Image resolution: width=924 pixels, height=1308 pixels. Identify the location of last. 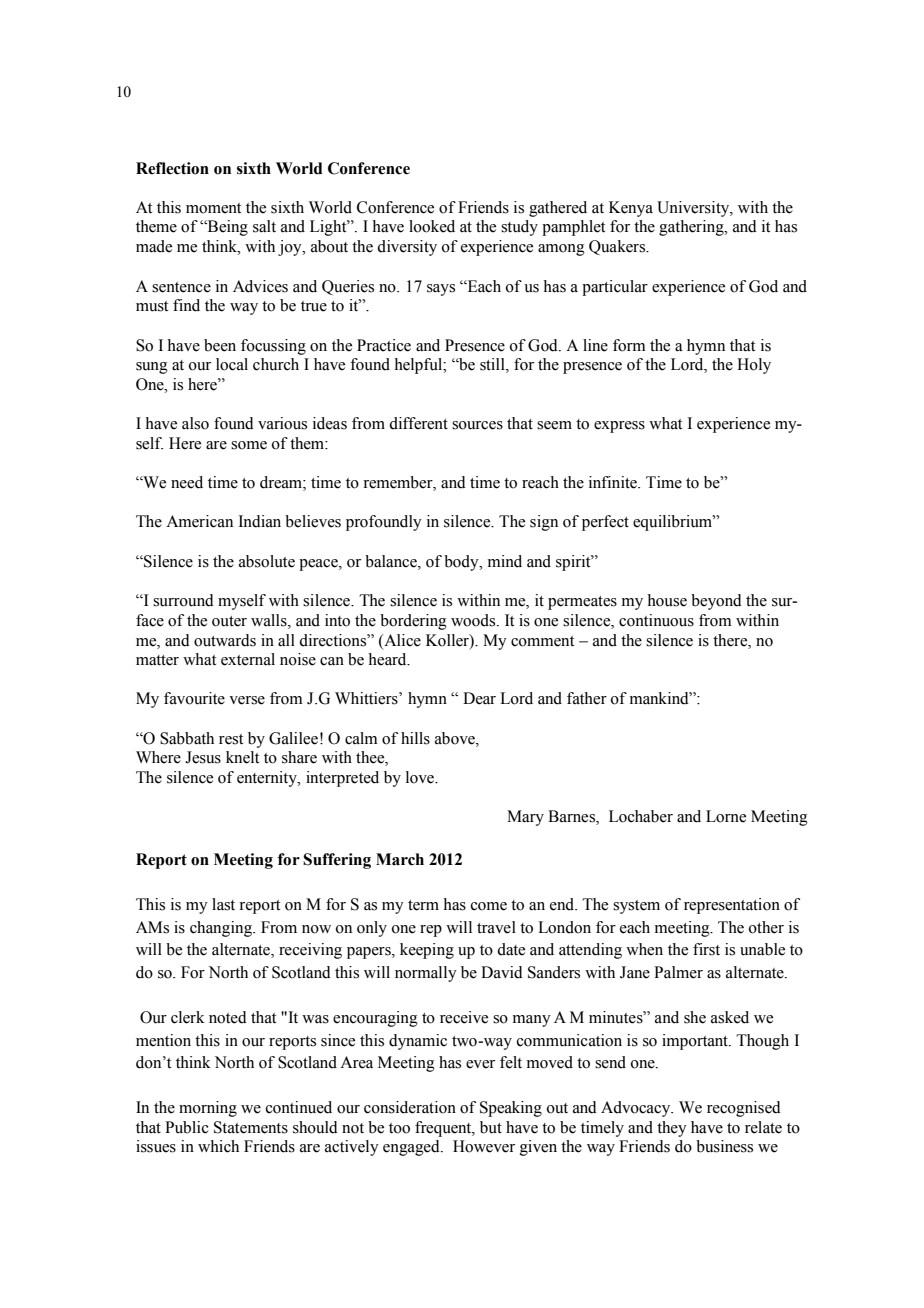
(223, 904).
